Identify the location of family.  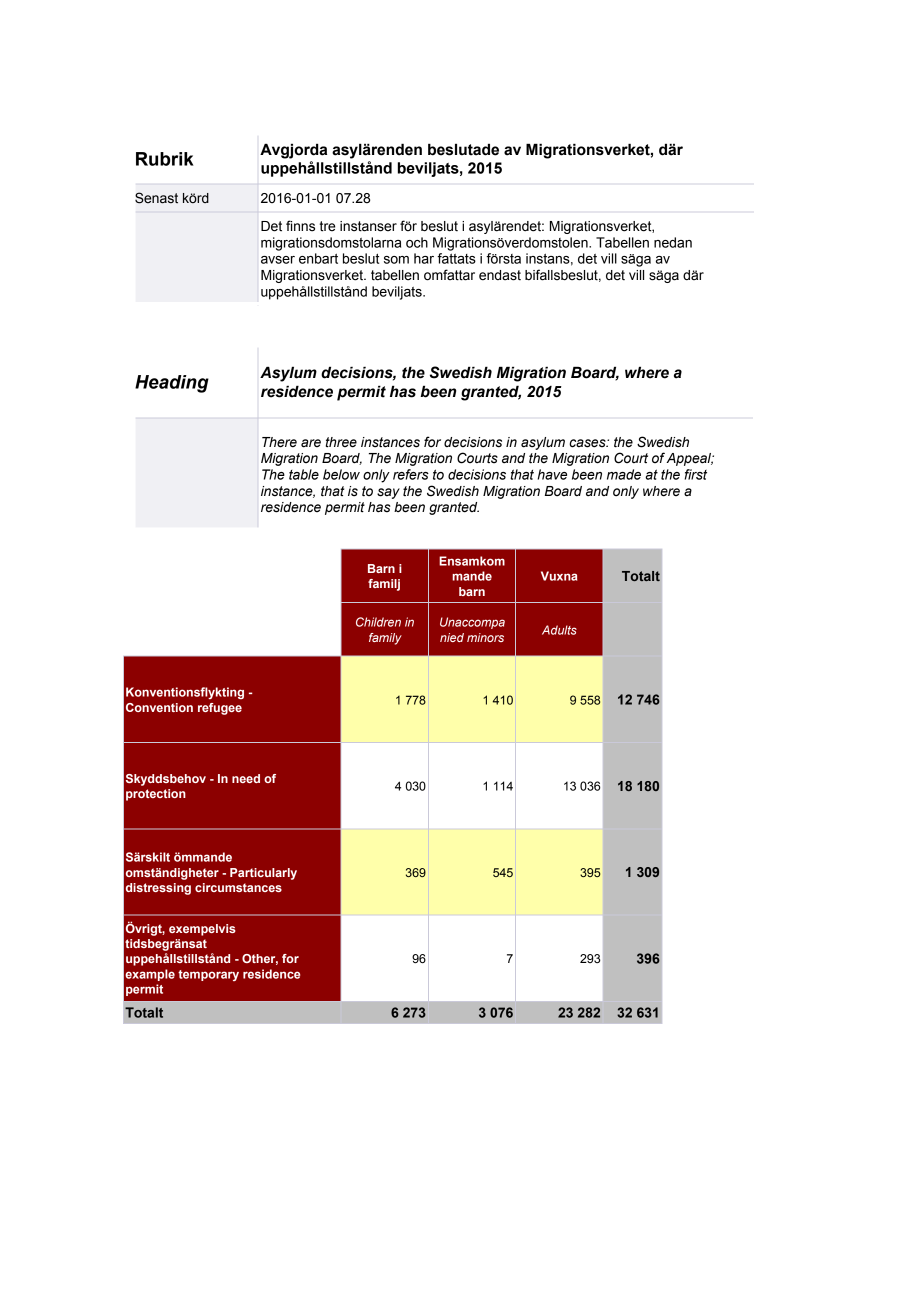
(385, 639).
